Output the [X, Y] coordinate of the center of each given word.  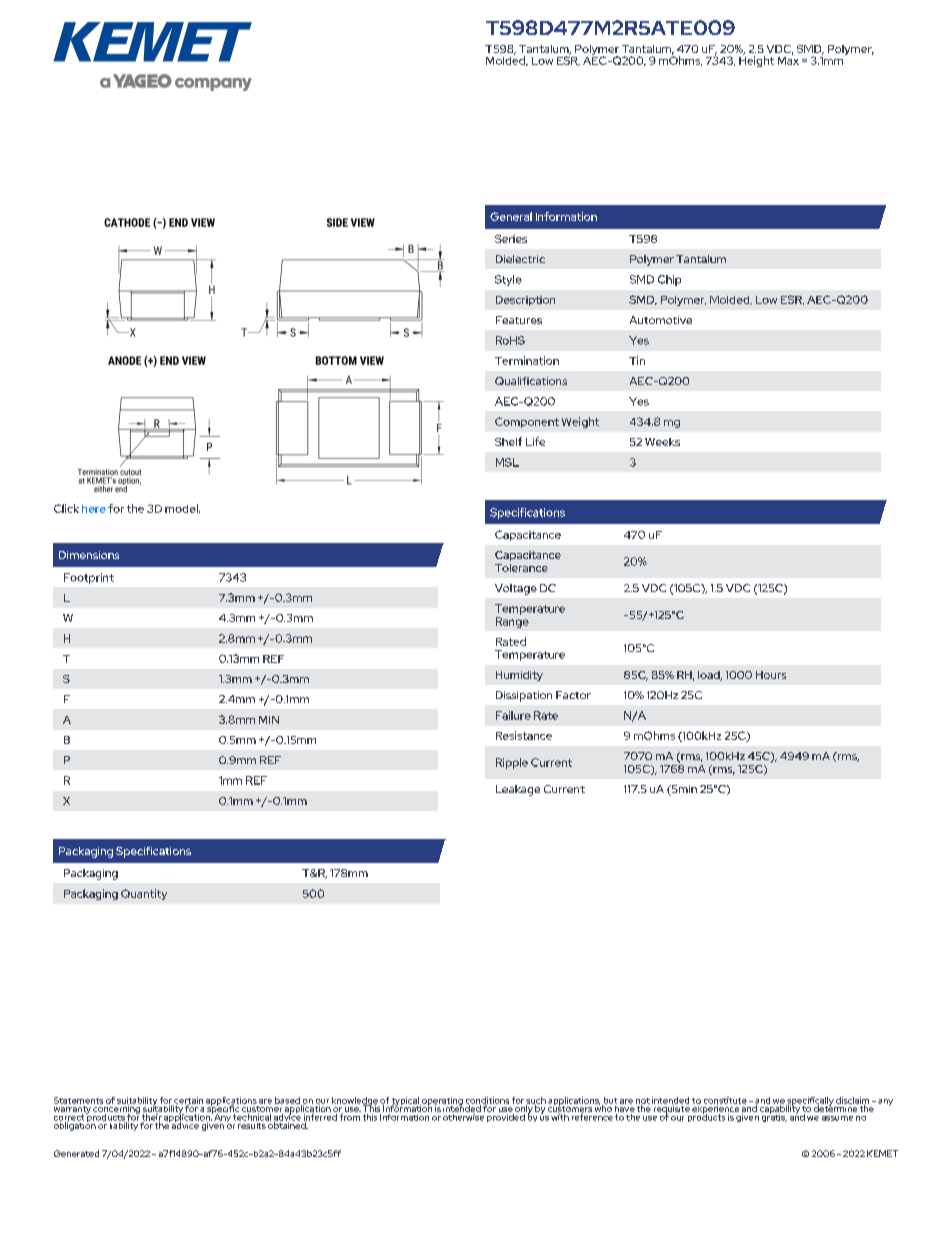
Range [512, 622]
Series [511, 239]
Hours [771, 675]
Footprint [89, 578]
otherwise [464, 1116]
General [511, 216]
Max [788, 59]
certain [188, 1101]
